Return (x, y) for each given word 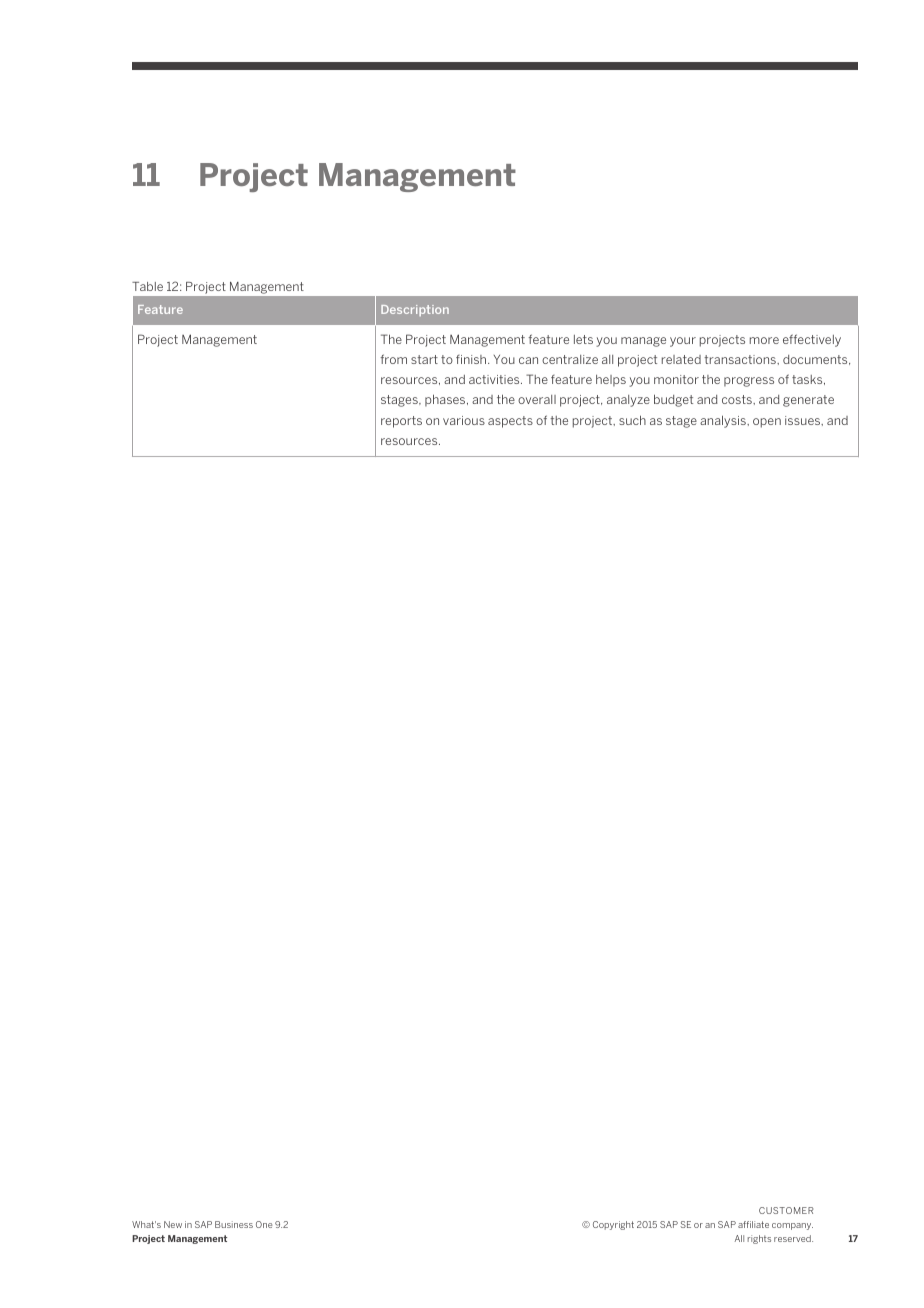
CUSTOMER (786, 1210)
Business (234, 1224)
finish (472, 359)
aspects (510, 422)
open (767, 423)
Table (147, 286)
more (764, 340)
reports (401, 422)
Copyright (613, 1225)
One (264, 1224)
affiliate (753, 1224)
